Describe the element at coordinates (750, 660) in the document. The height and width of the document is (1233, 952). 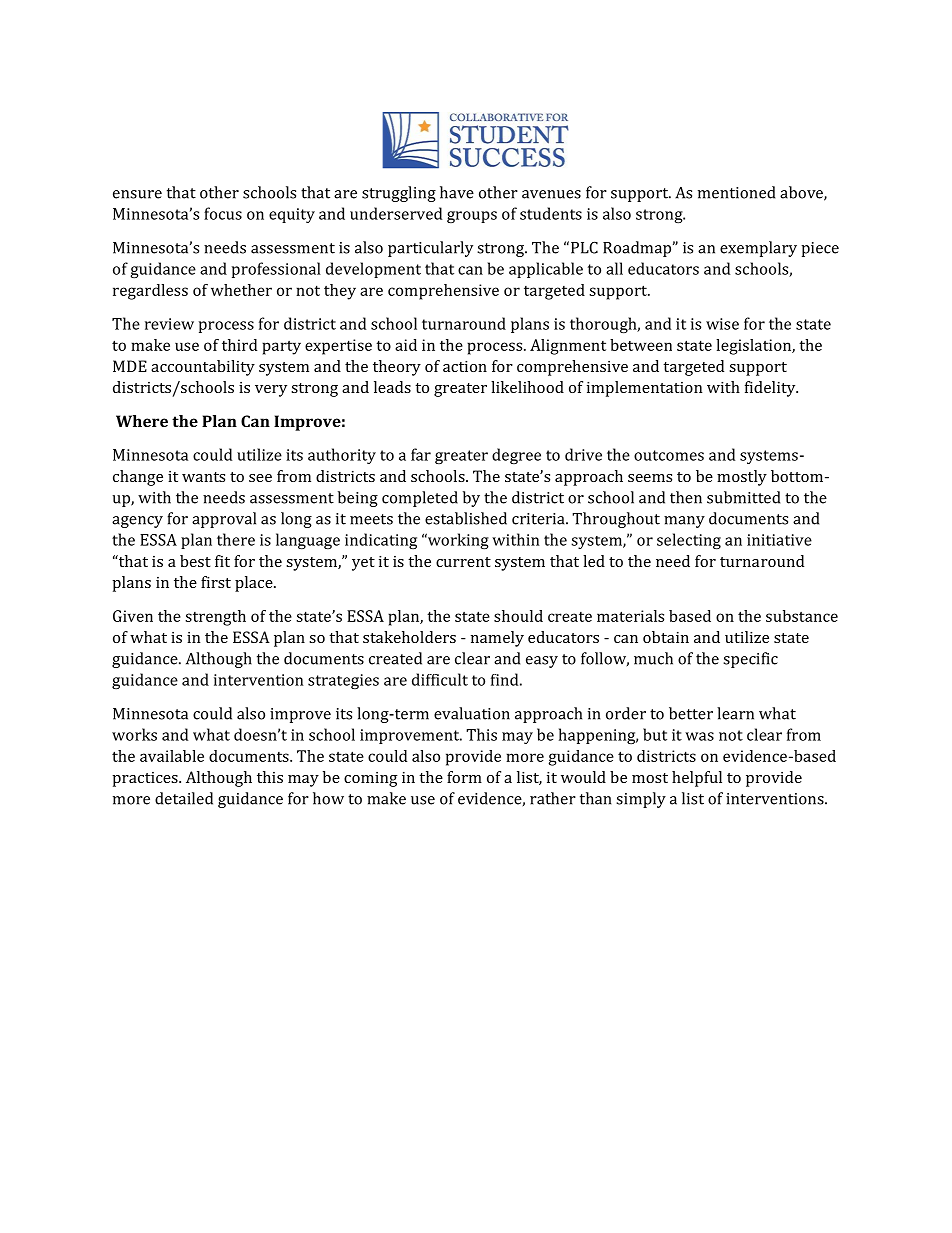
I see `specific` at that location.
